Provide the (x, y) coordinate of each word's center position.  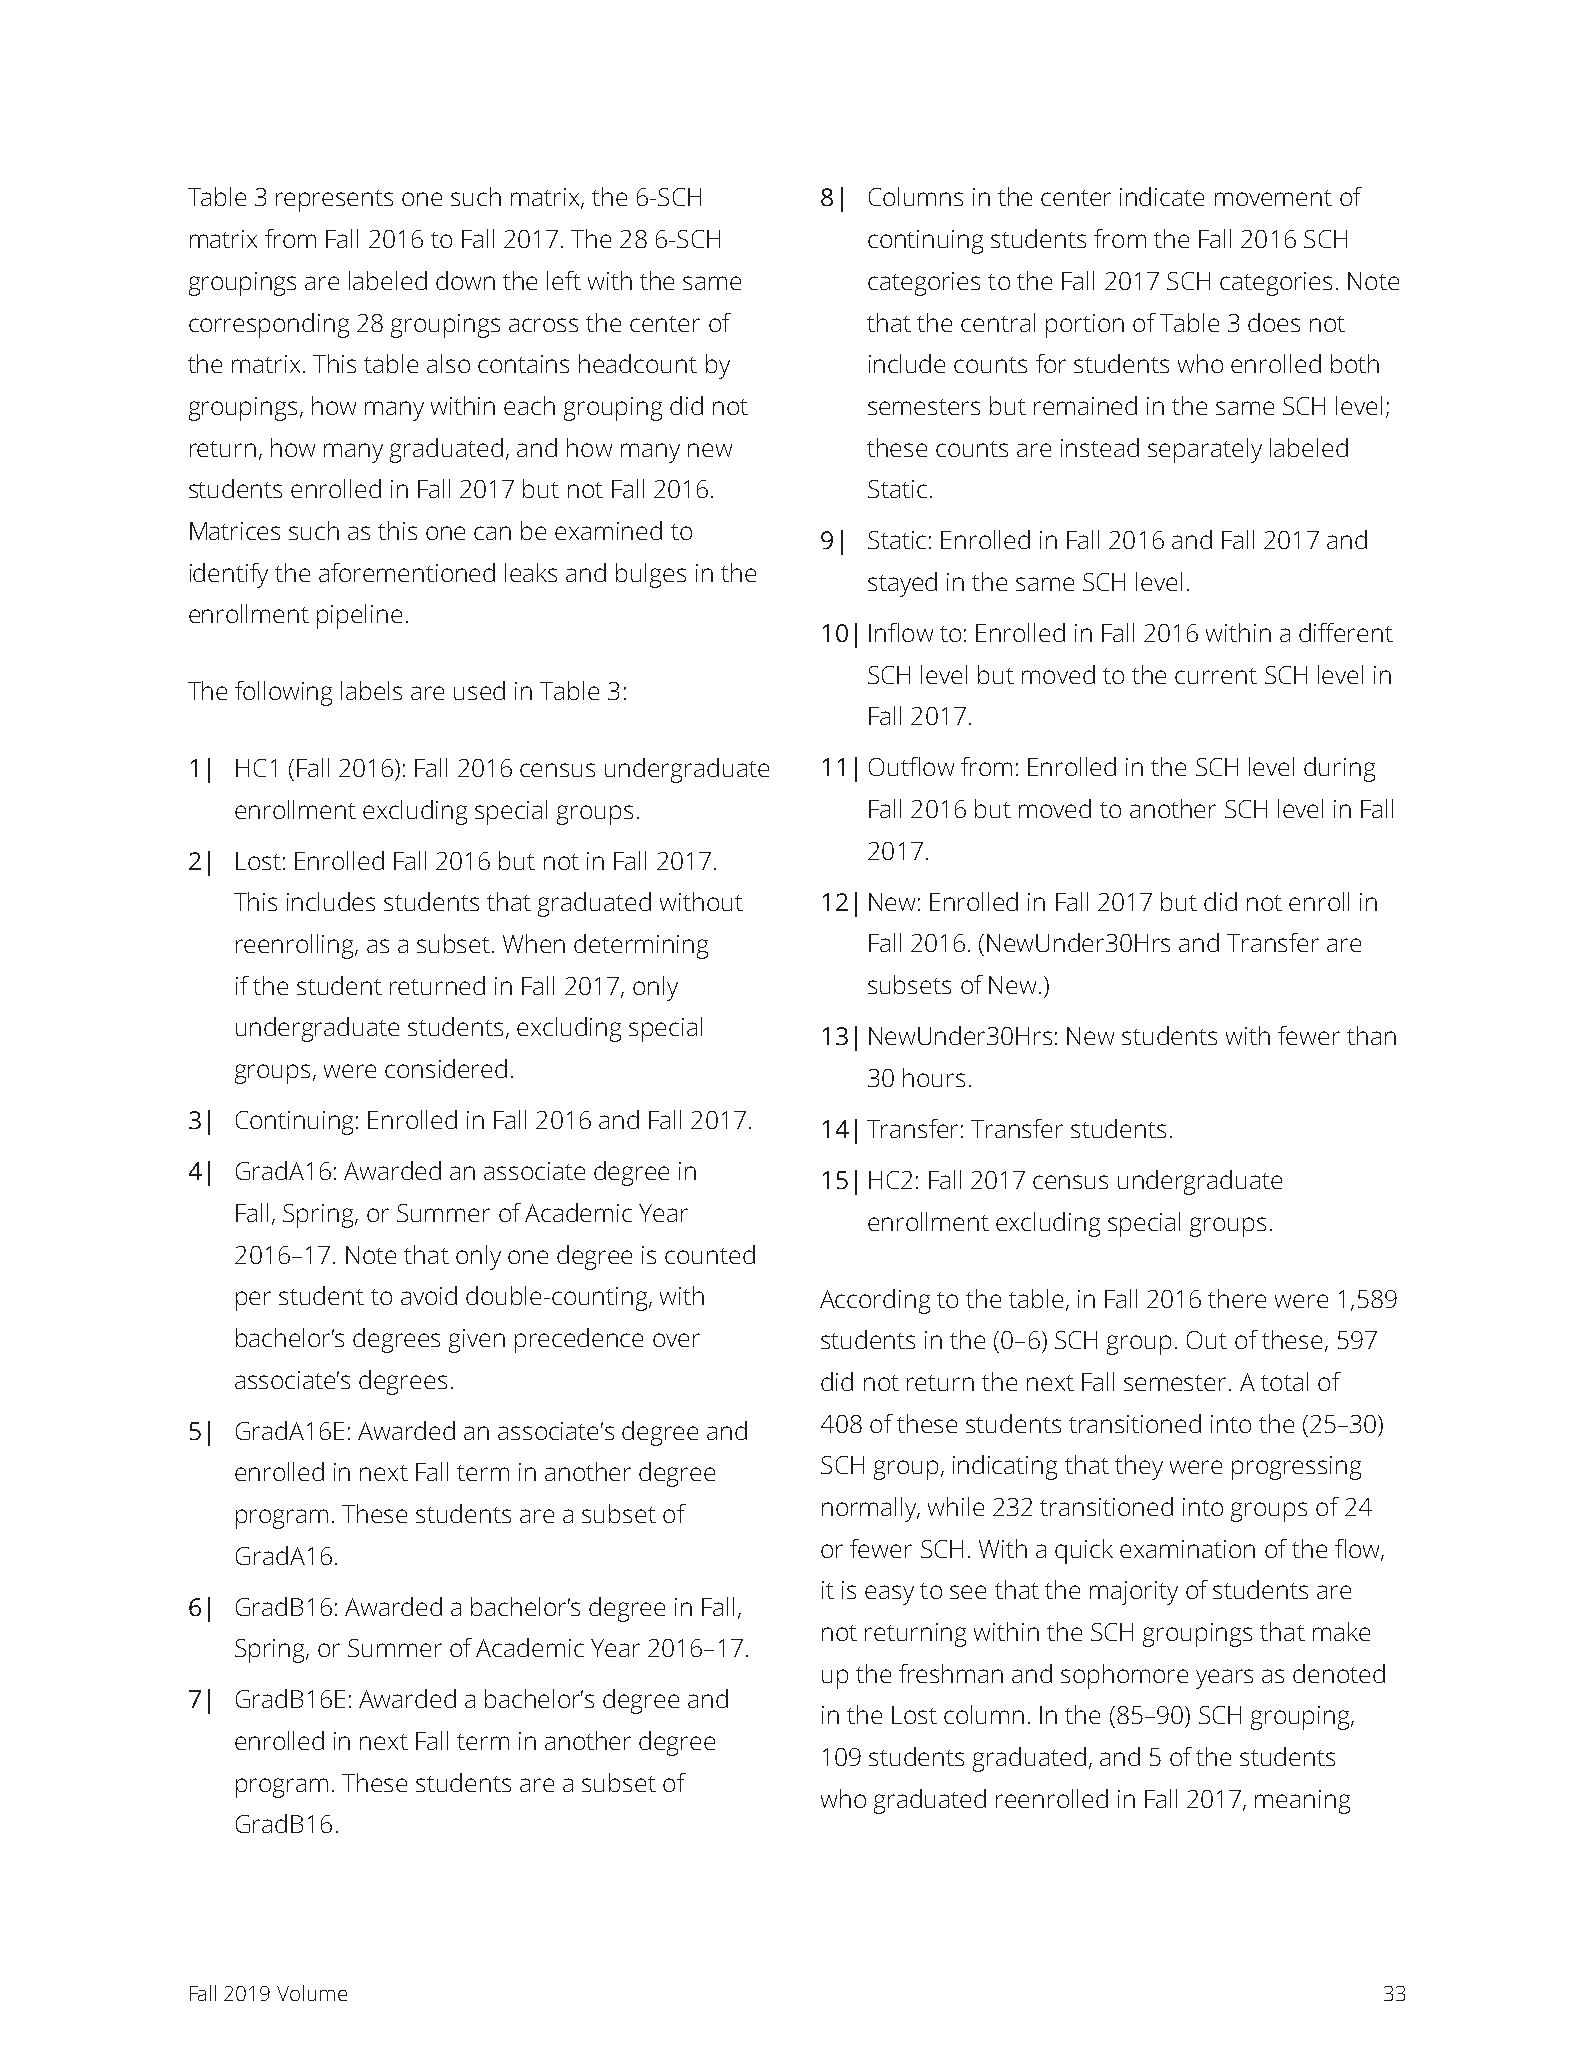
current (1216, 676)
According (875, 1301)
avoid (429, 1295)
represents (334, 201)
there (1237, 1298)
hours (934, 1077)
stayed (902, 584)
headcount (638, 363)
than (1371, 1035)
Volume (312, 1993)
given (477, 1341)
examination (1187, 1549)
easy (889, 1595)
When (534, 943)
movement (1273, 198)
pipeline (359, 616)
